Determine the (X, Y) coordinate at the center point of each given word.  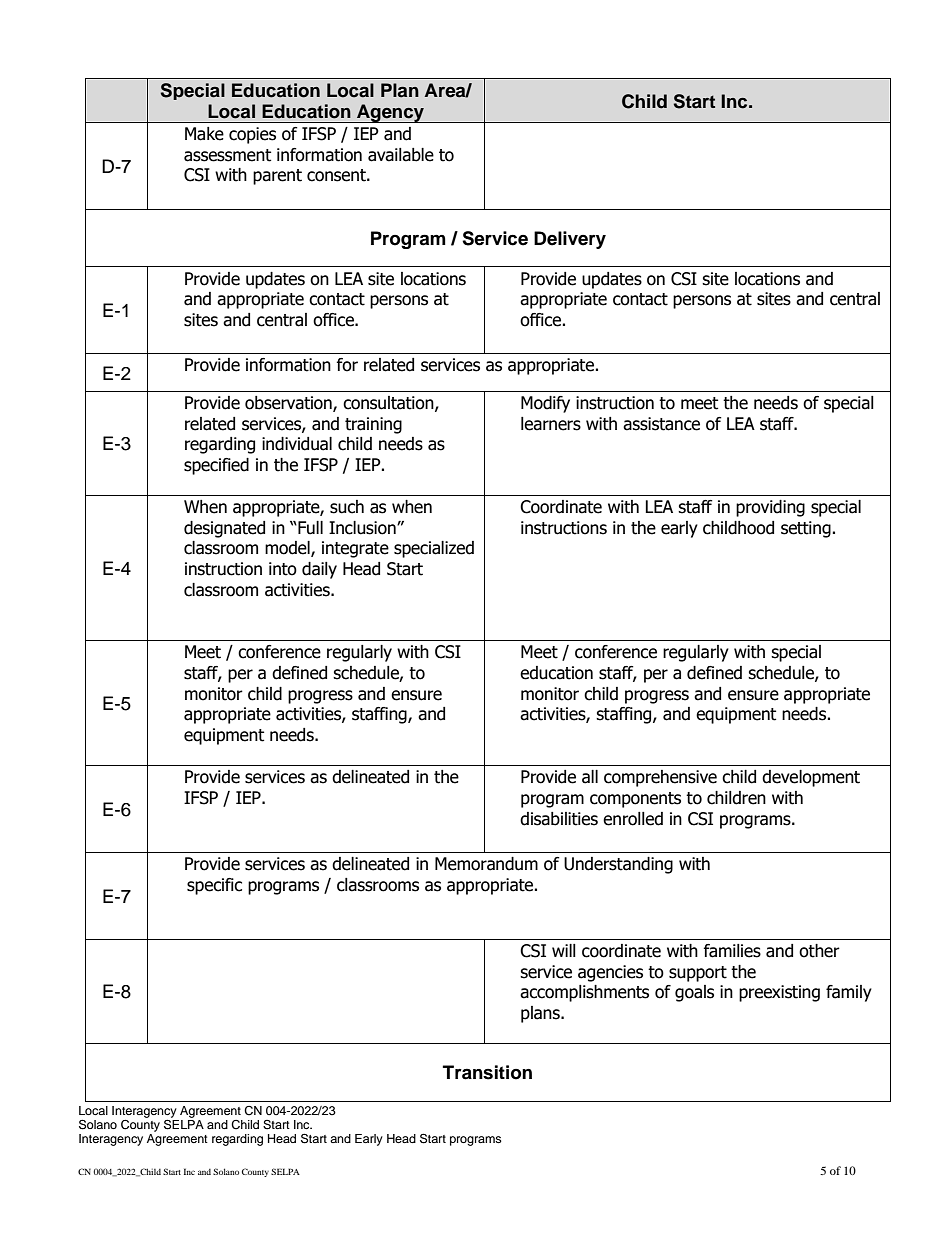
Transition (487, 1072)
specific (214, 886)
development (811, 778)
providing (770, 508)
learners (551, 424)
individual (297, 444)
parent (277, 177)
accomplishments (584, 993)
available (401, 155)
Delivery (570, 240)
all (590, 777)
